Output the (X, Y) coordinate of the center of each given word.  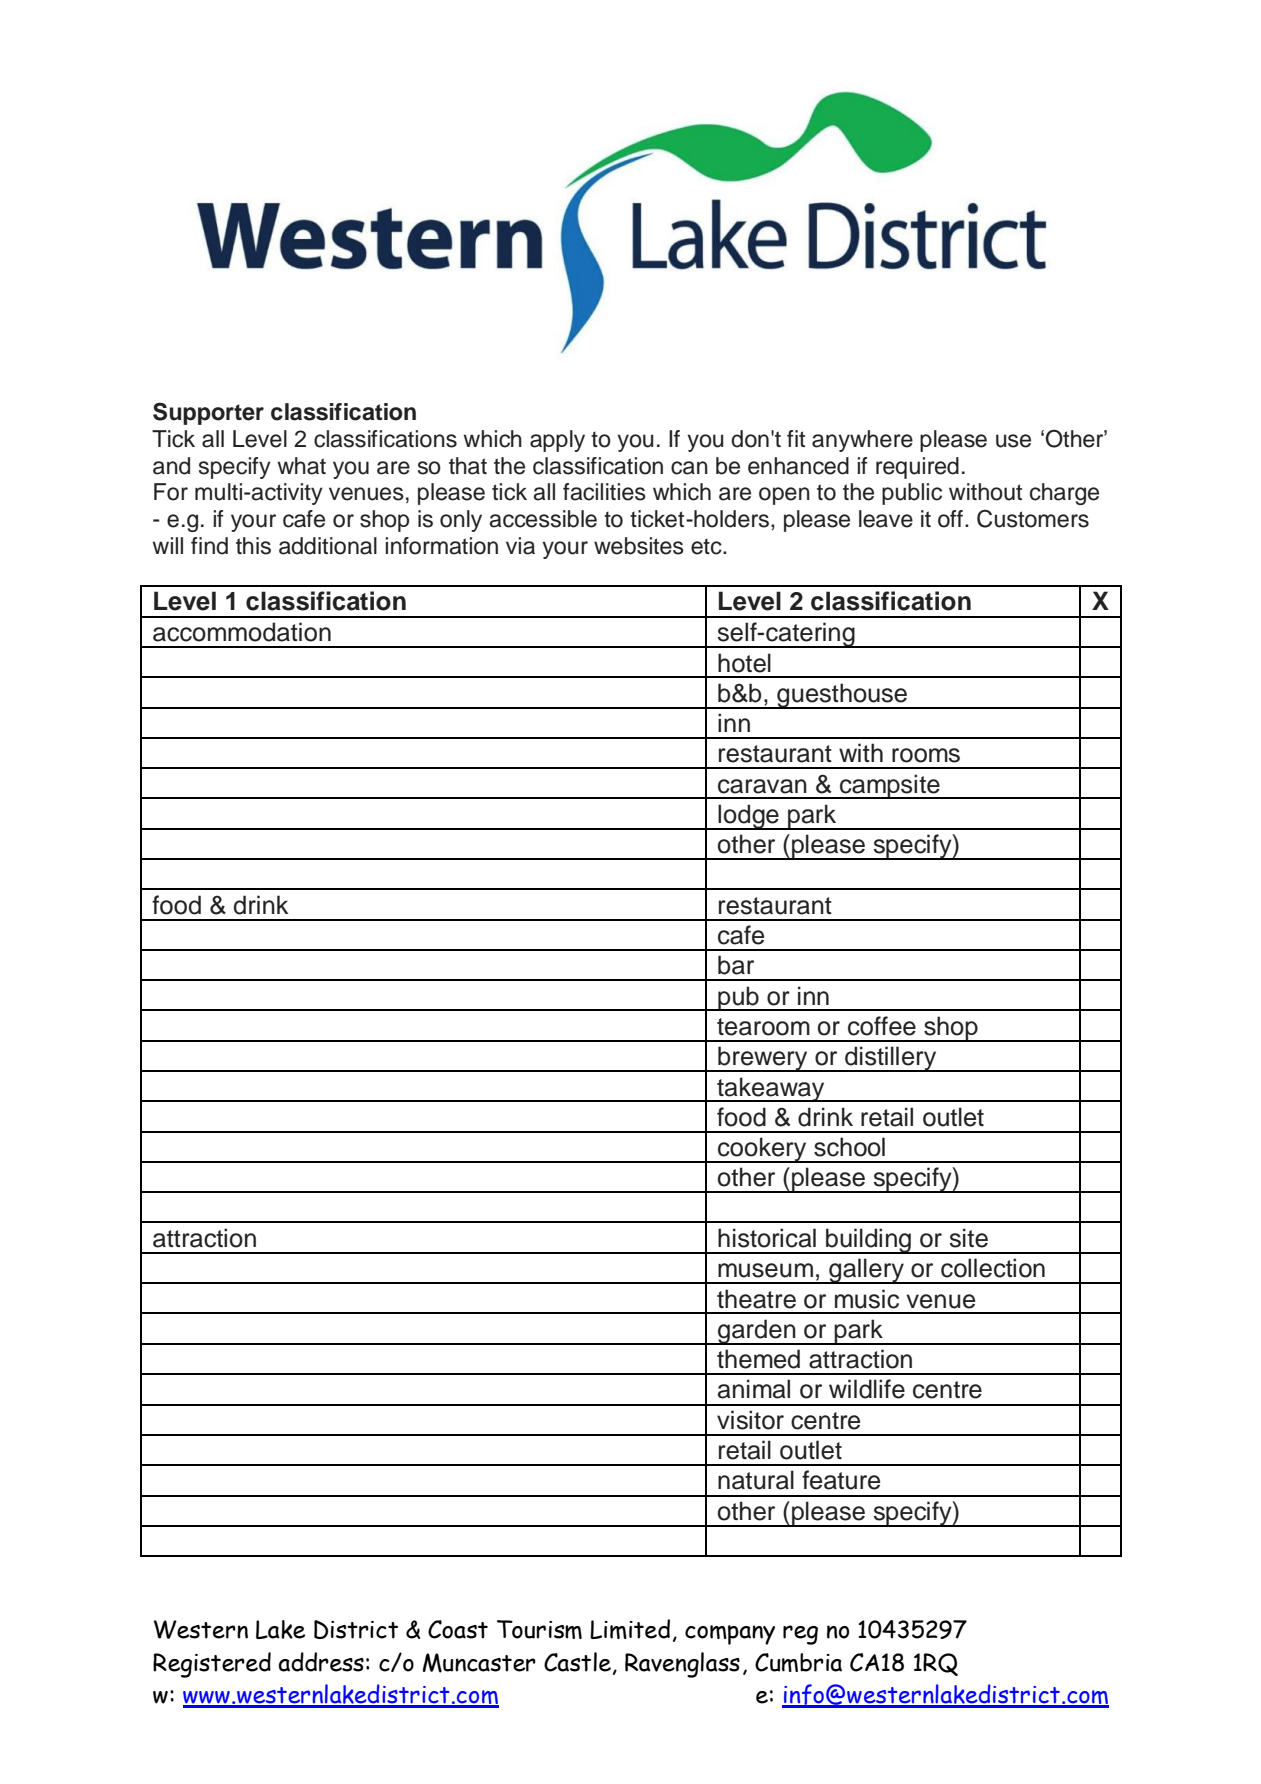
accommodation (242, 632)
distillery (891, 1059)
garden (757, 1332)
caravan (762, 786)
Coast (458, 1629)
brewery (763, 1059)
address (321, 1662)
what (301, 466)
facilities (604, 492)
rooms (926, 755)
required (917, 468)
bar (736, 965)
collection (993, 1268)
